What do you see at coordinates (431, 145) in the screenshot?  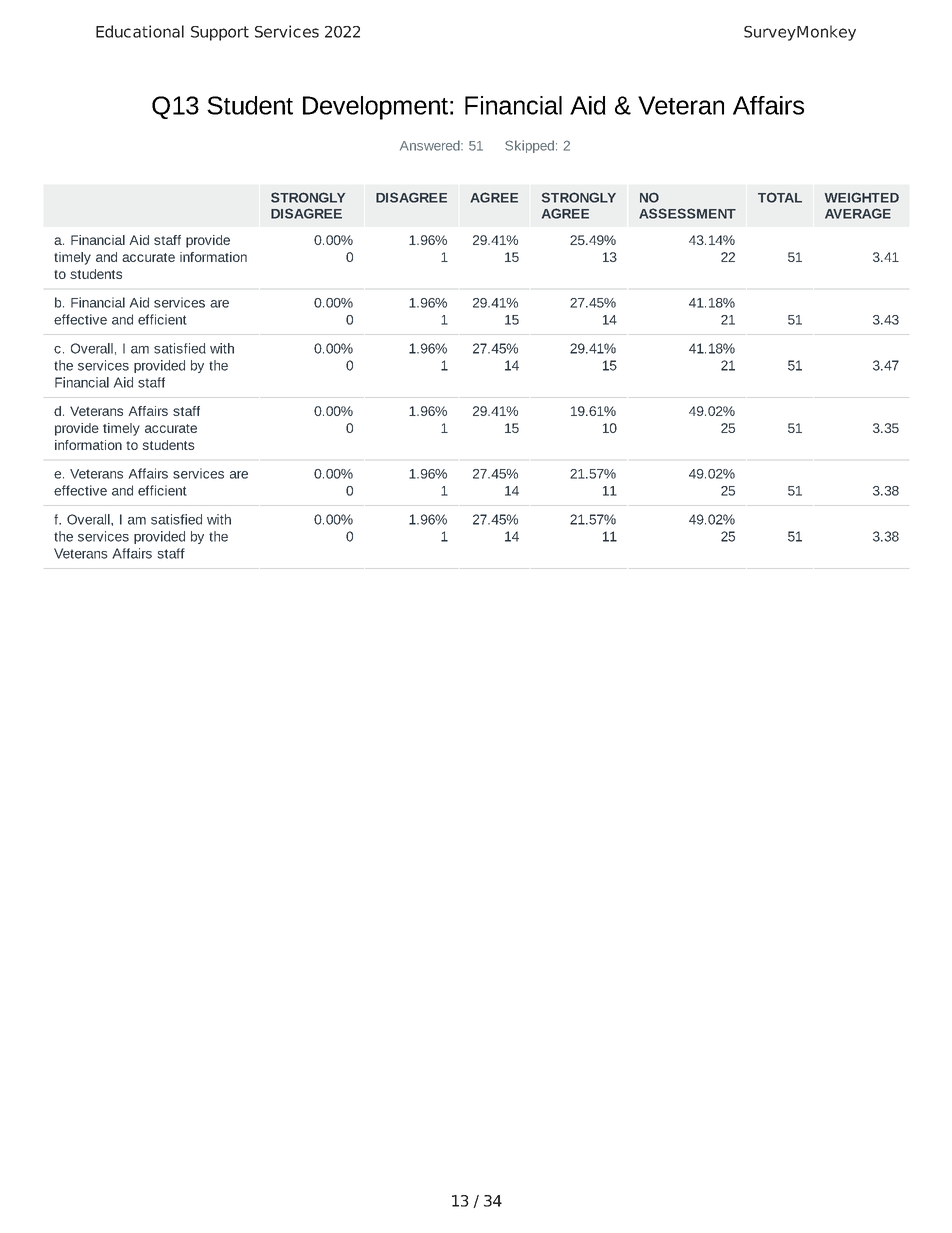 I see `Answered` at bounding box center [431, 145].
